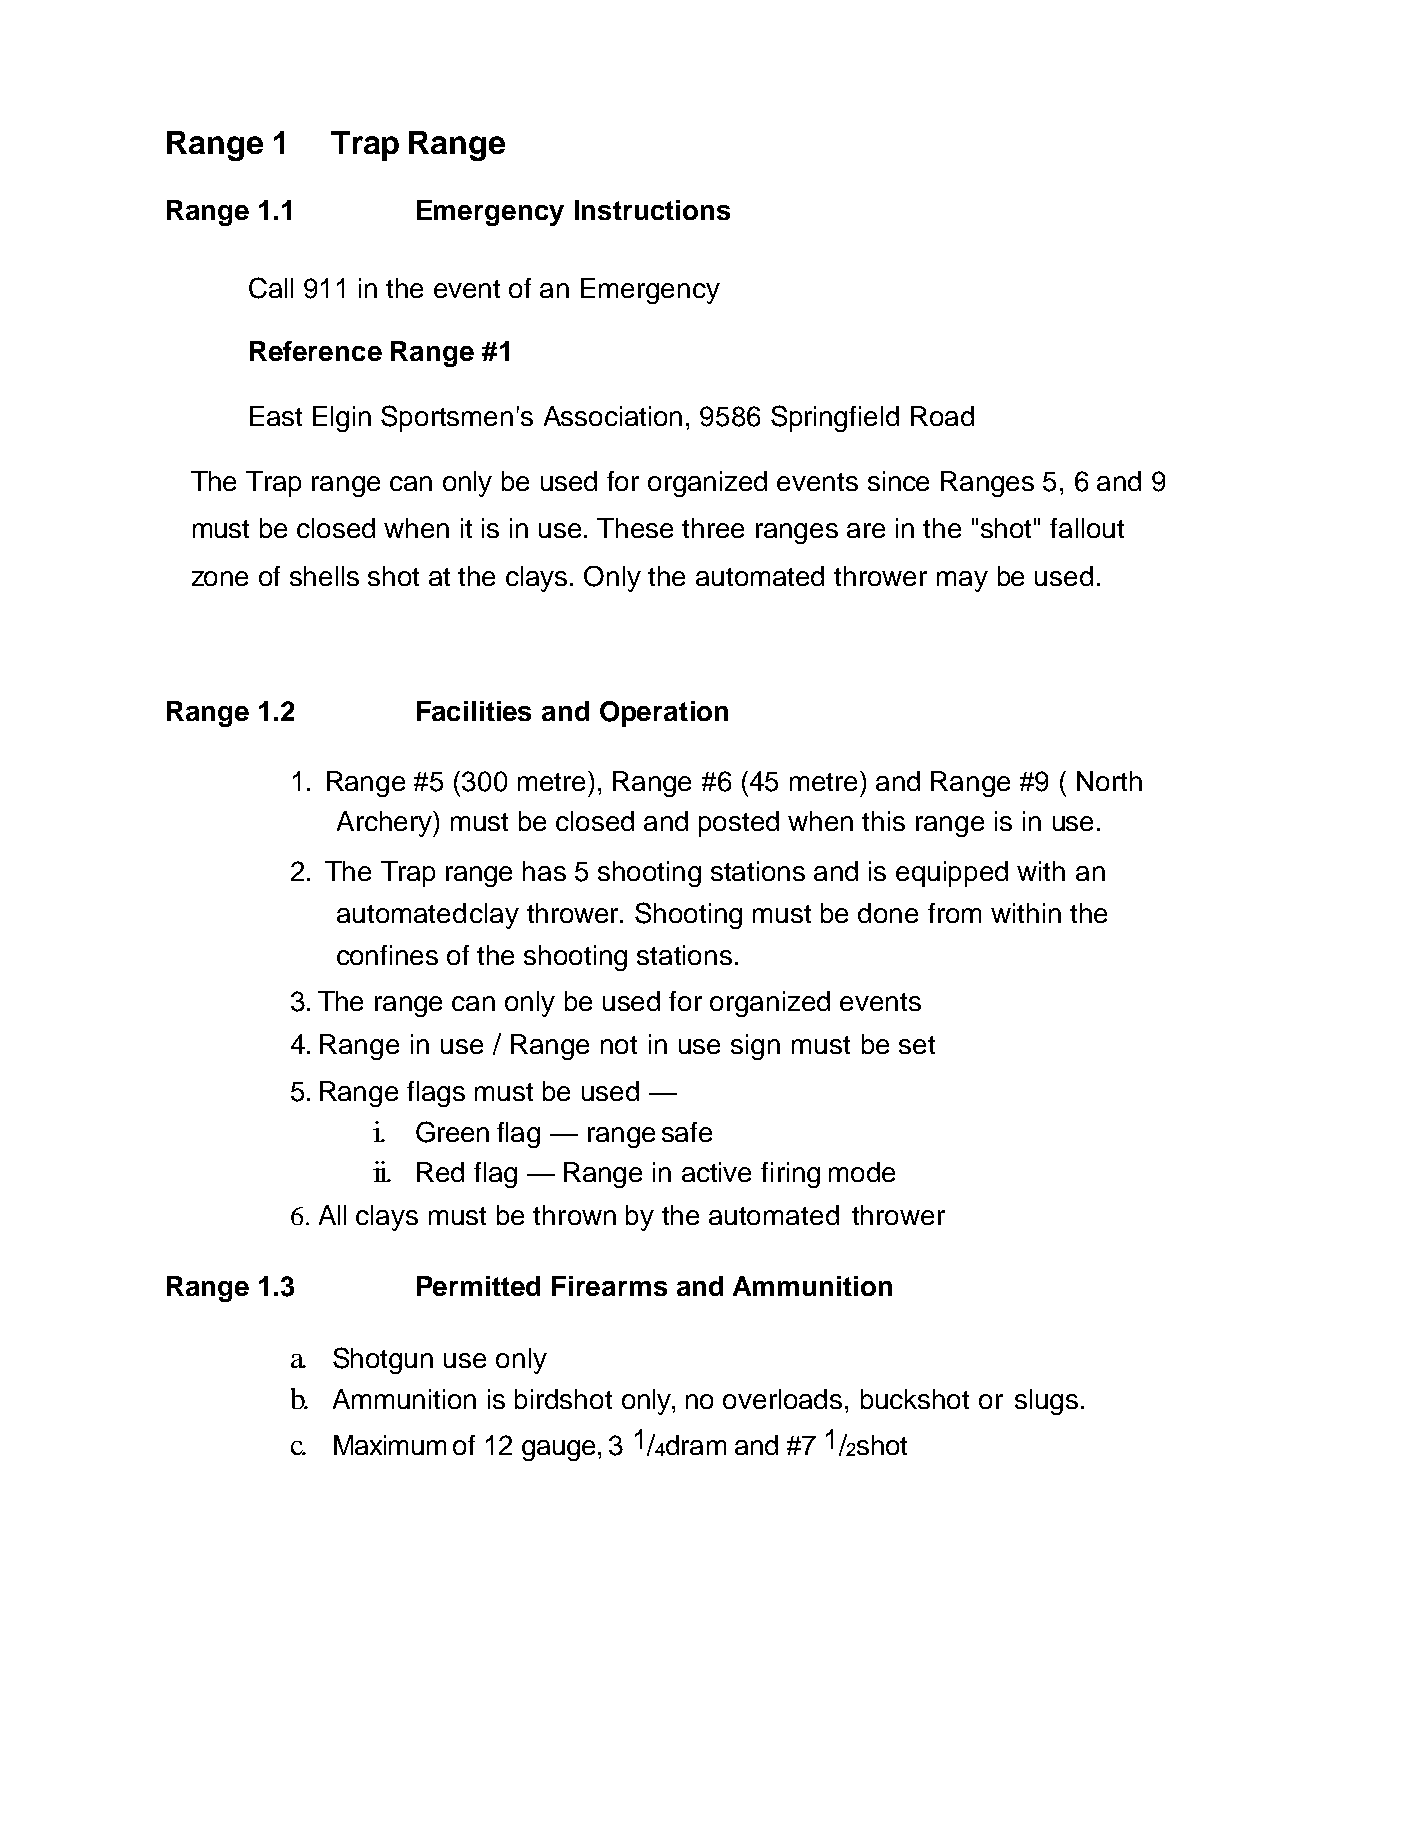 This page has height=1835, width=1418. What do you see at coordinates (942, 416) in the page?
I see `Road` at bounding box center [942, 416].
